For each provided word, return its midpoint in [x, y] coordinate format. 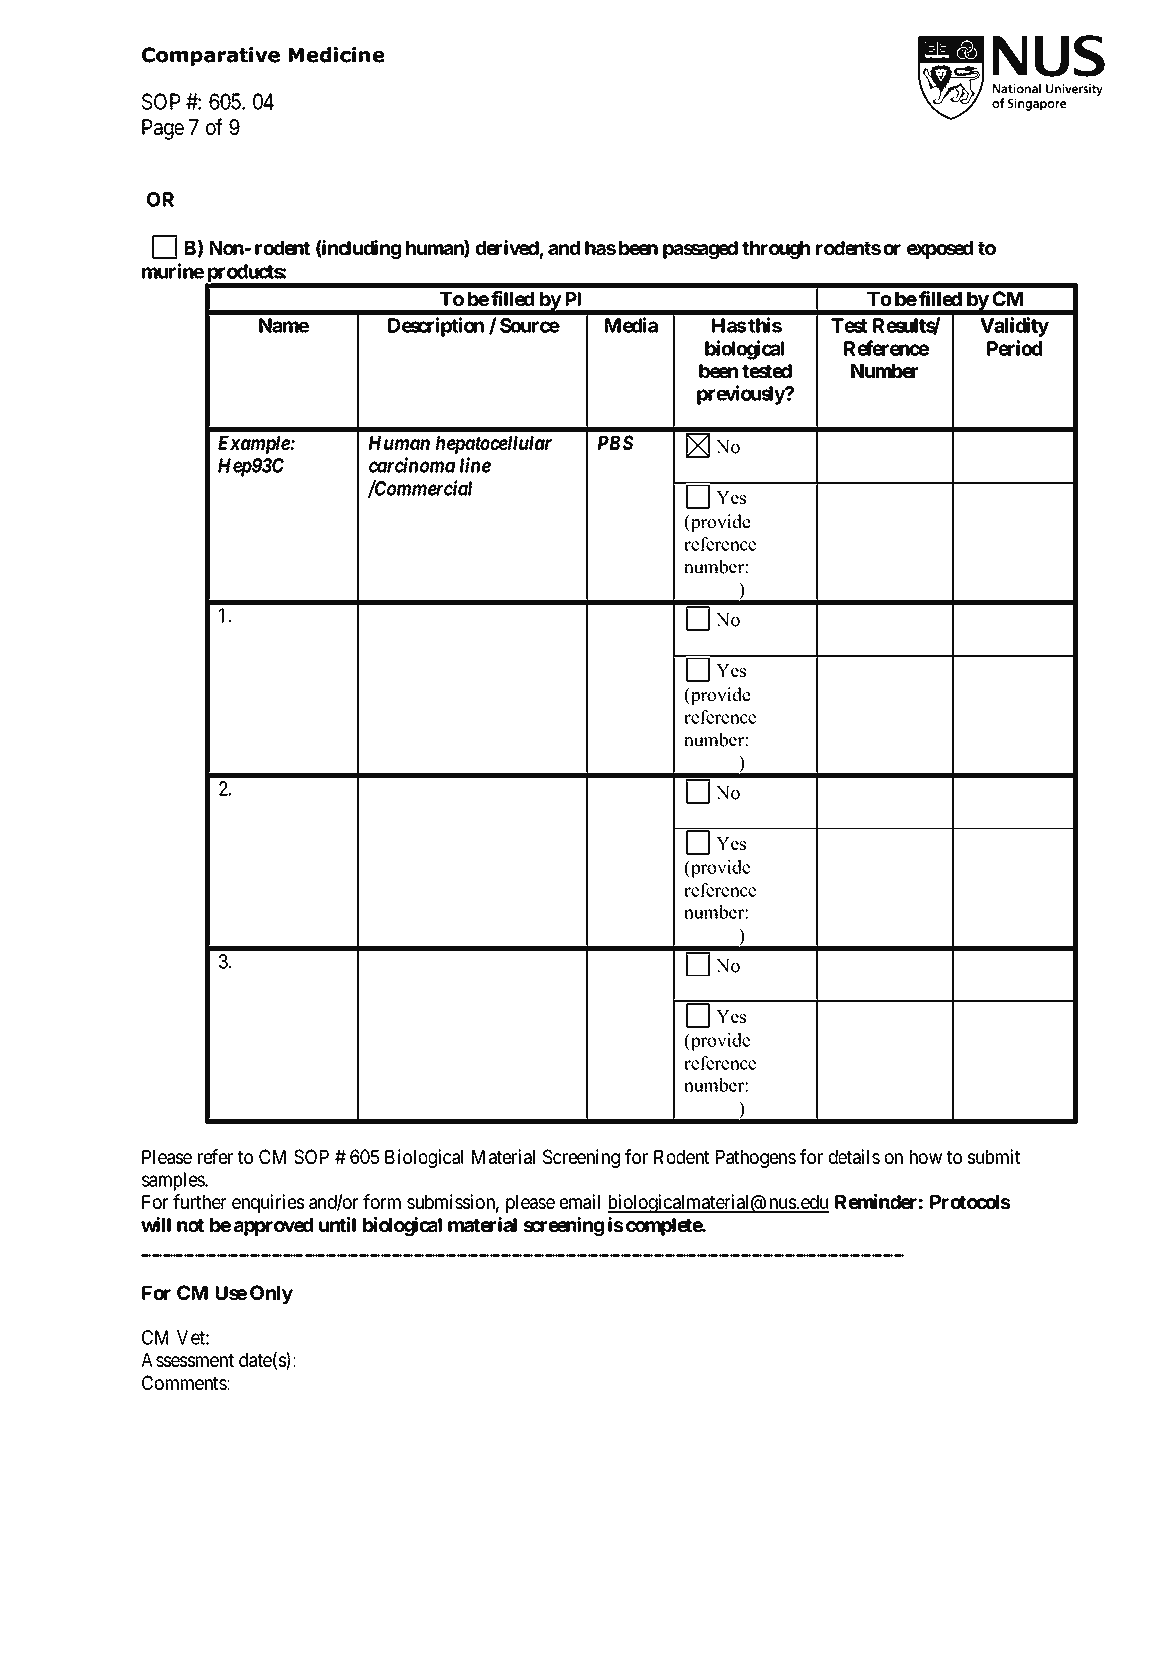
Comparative [211, 56]
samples [174, 1181]
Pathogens [756, 1159]
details [854, 1157]
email [580, 1202]
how [926, 1157]
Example [255, 445]
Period [1014, 348]
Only [271, 1294]
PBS [616, 442]
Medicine [336, 55]
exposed [940, 250]
